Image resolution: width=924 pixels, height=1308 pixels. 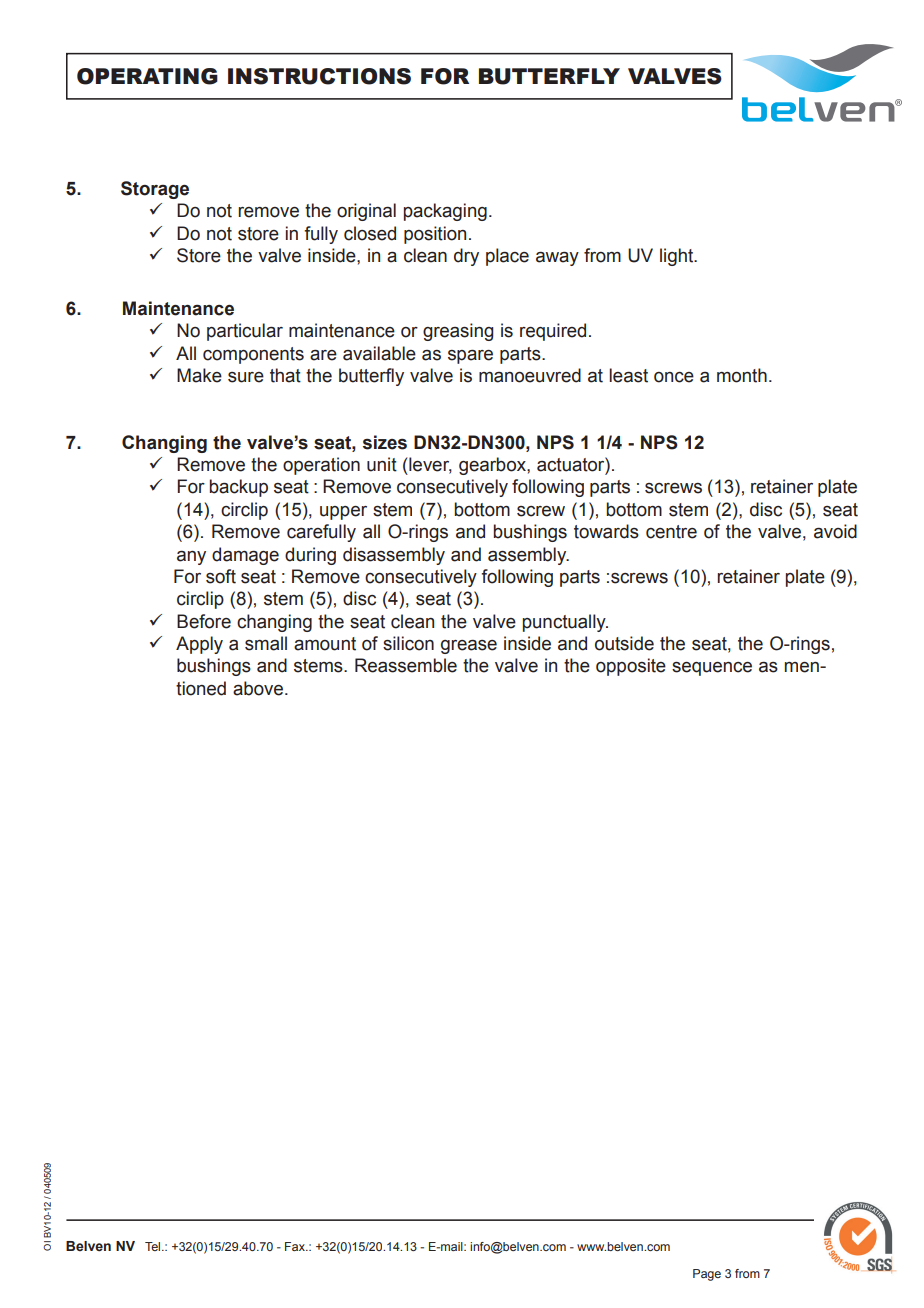 What do you see at coordinates (445, 212) in the screenshot?
I see `packaging` at bounding box center [445, 212].
